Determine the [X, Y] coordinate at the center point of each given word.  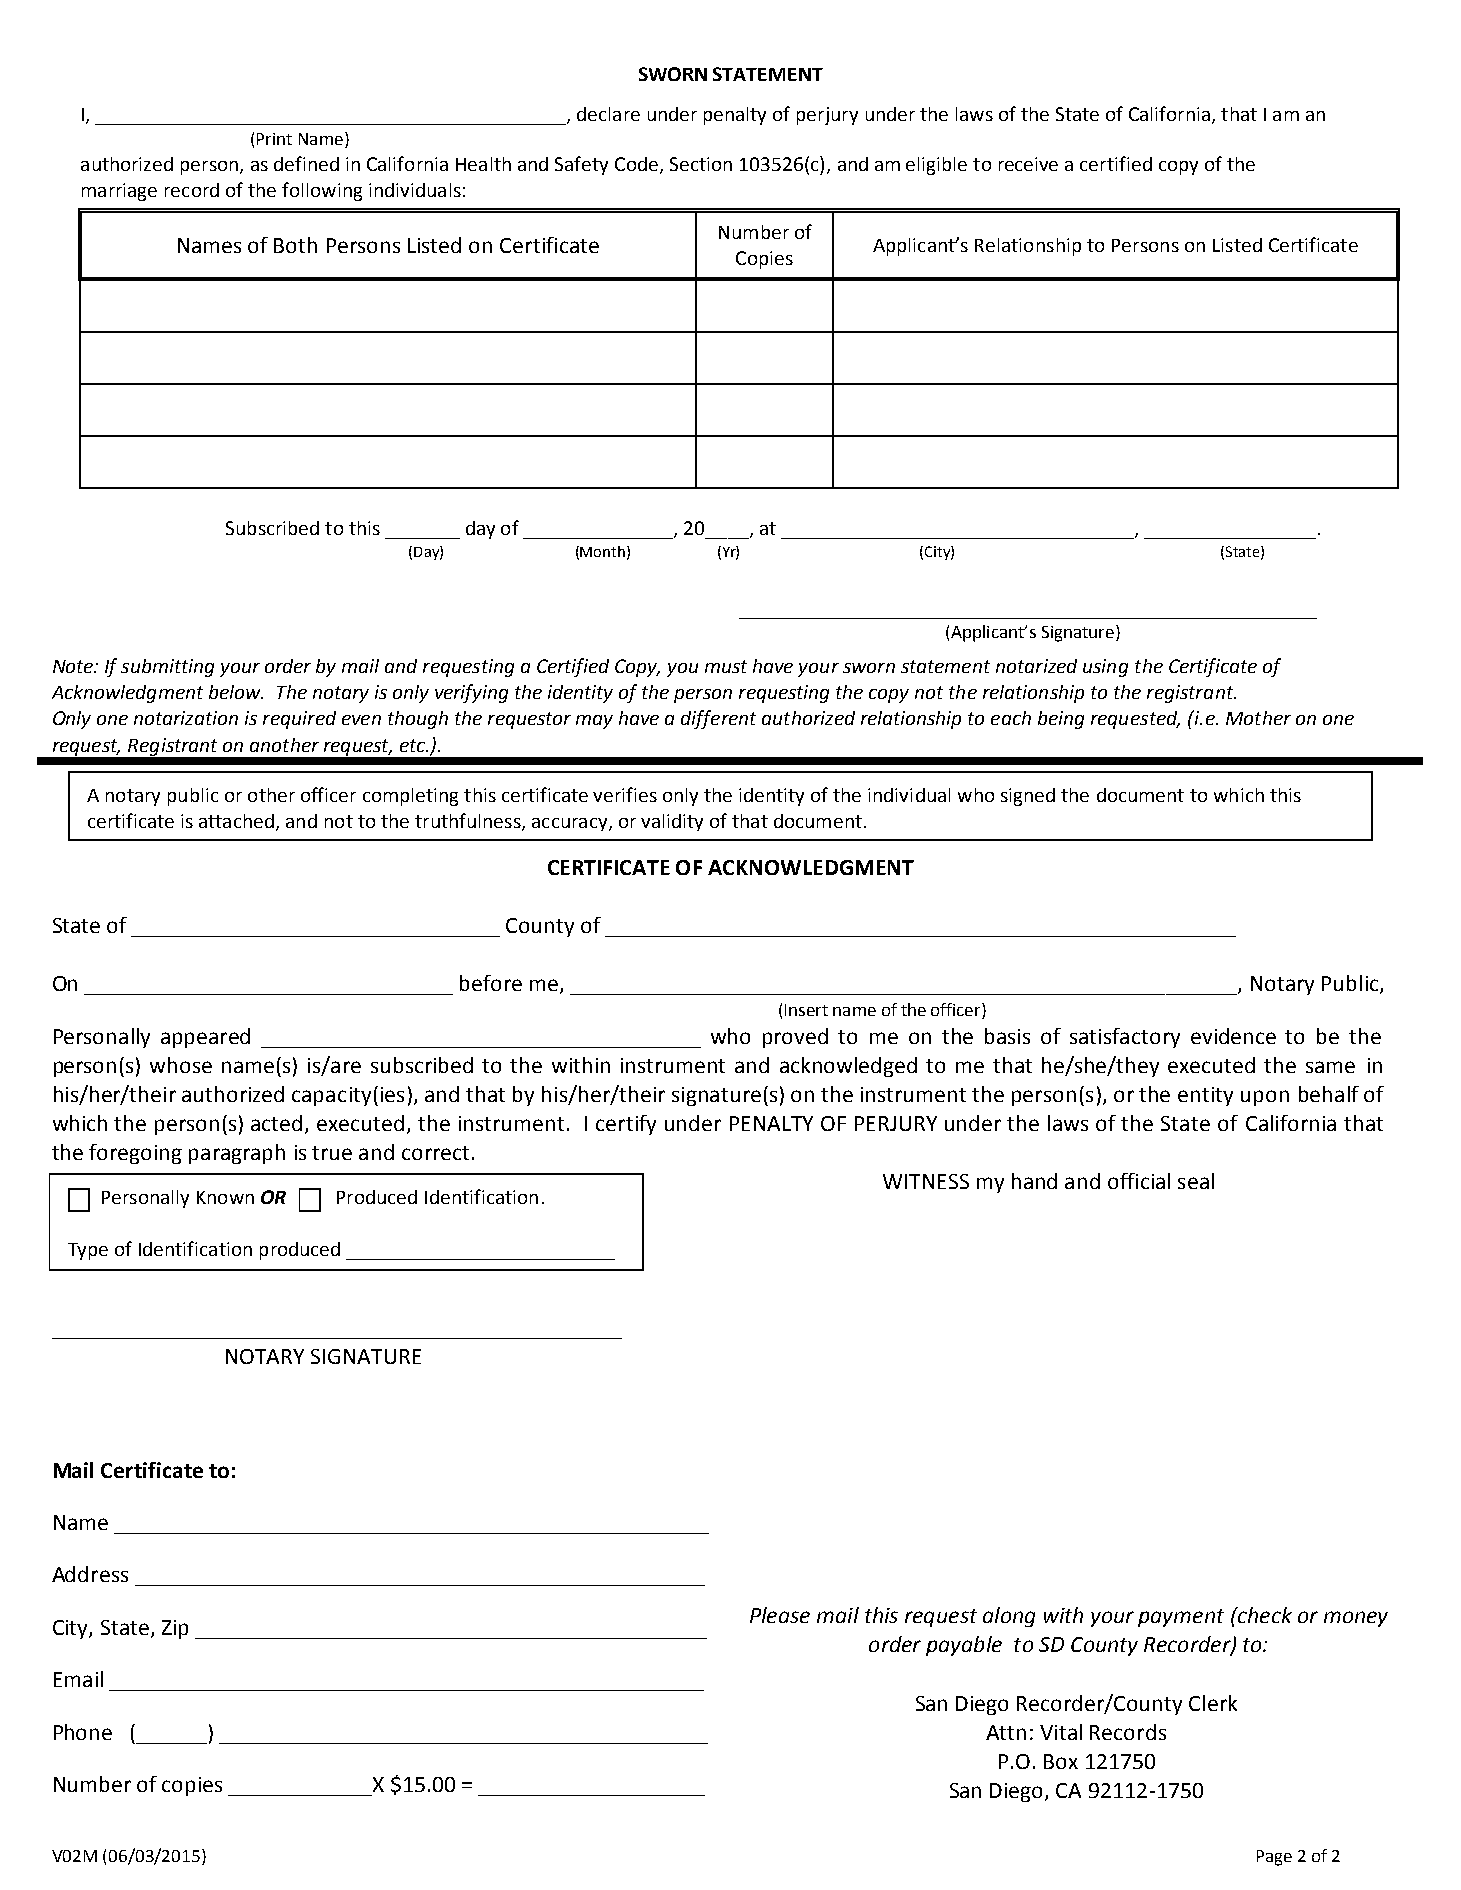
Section [701, 164]
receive [1028, 164]
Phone [83, 1732]
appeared [205, 1038]
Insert [806, 1010]
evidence [1233, 1036]
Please [780, 1615]
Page [1274, 1858]
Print [274, 139]
